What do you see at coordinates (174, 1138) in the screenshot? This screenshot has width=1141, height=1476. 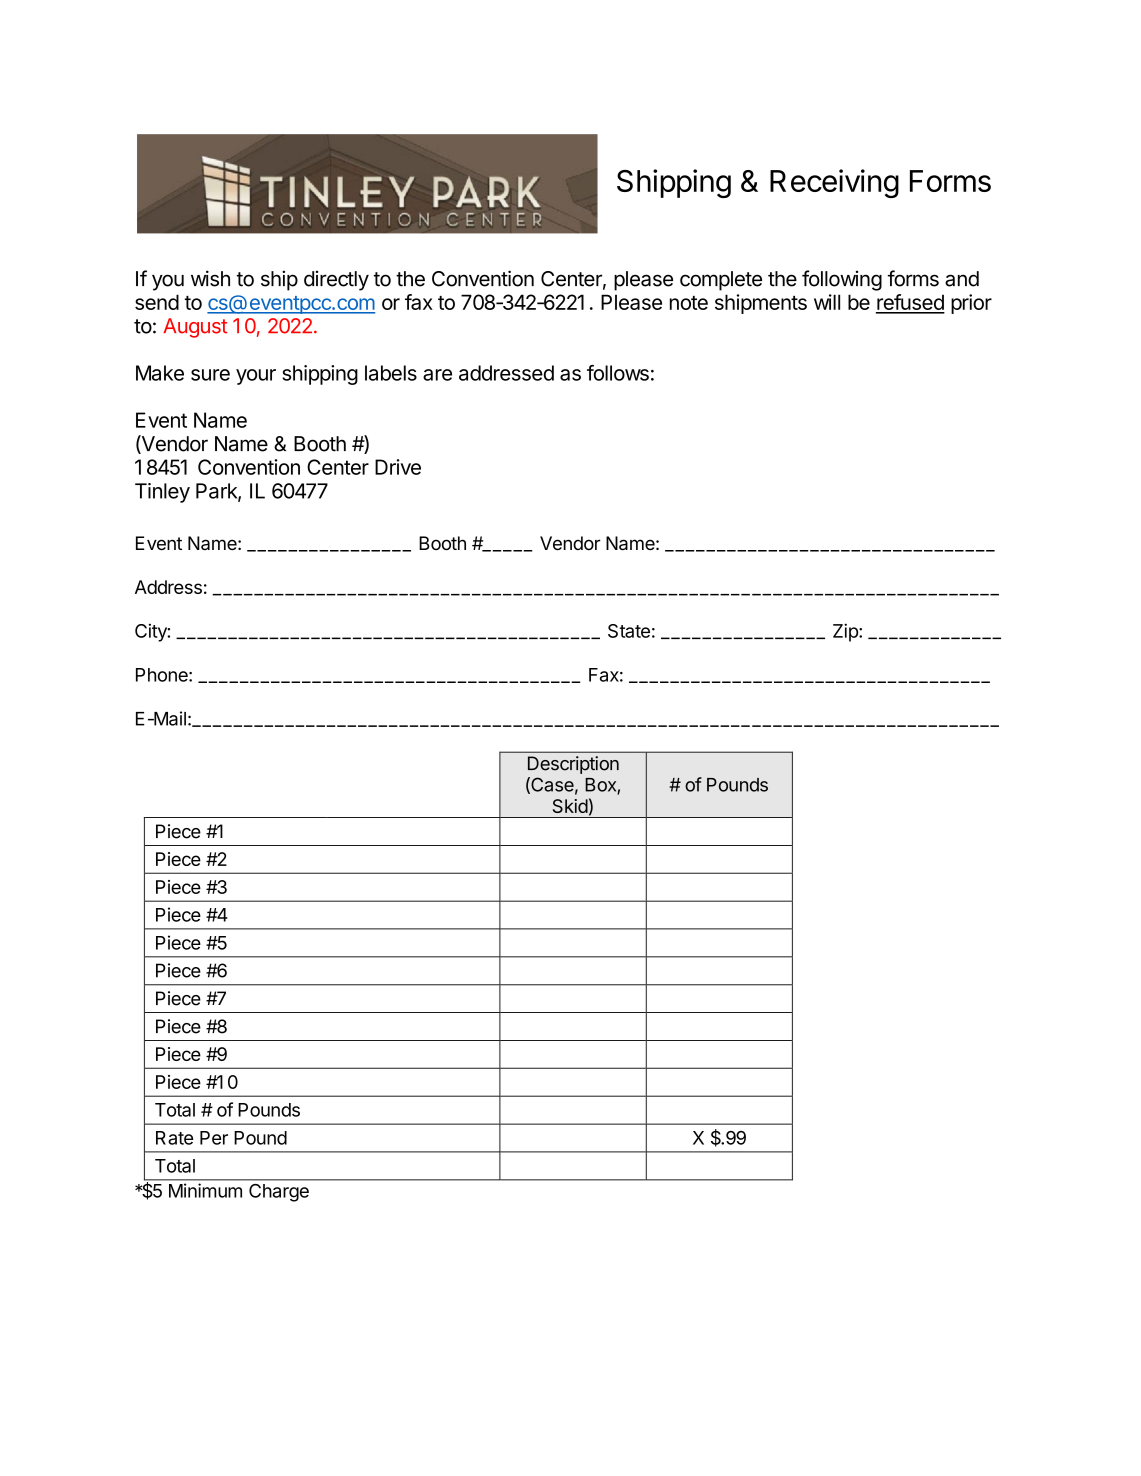 I see `Rate` at bounding box center [174, 1138].
